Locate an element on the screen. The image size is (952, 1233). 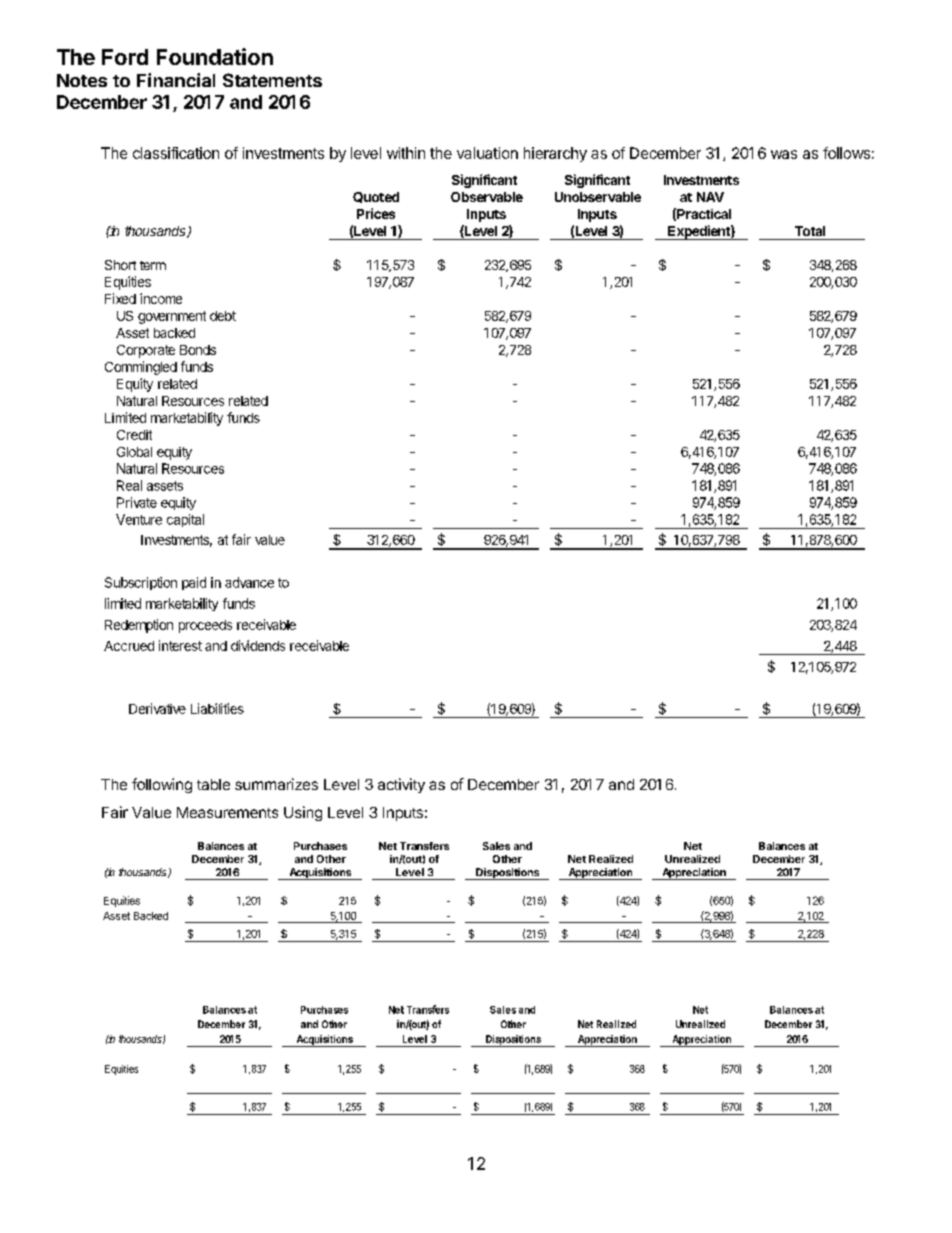
paid is located at coordinates (194, 583).
